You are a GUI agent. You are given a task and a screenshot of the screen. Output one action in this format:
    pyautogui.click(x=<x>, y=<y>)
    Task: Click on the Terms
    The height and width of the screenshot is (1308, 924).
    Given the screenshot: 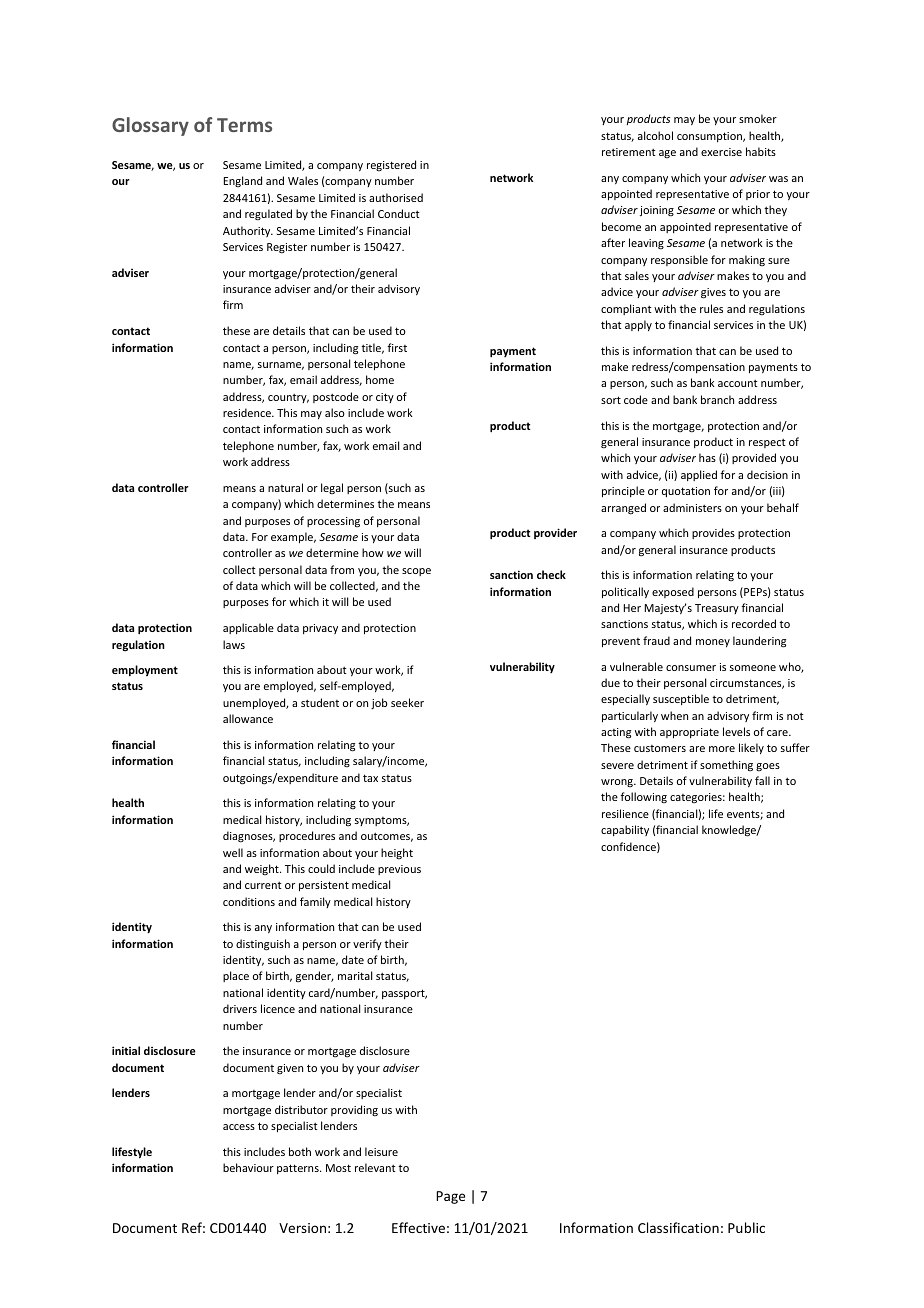 What is the action you would take?
    pyautogui.click(x=244, y=125)
